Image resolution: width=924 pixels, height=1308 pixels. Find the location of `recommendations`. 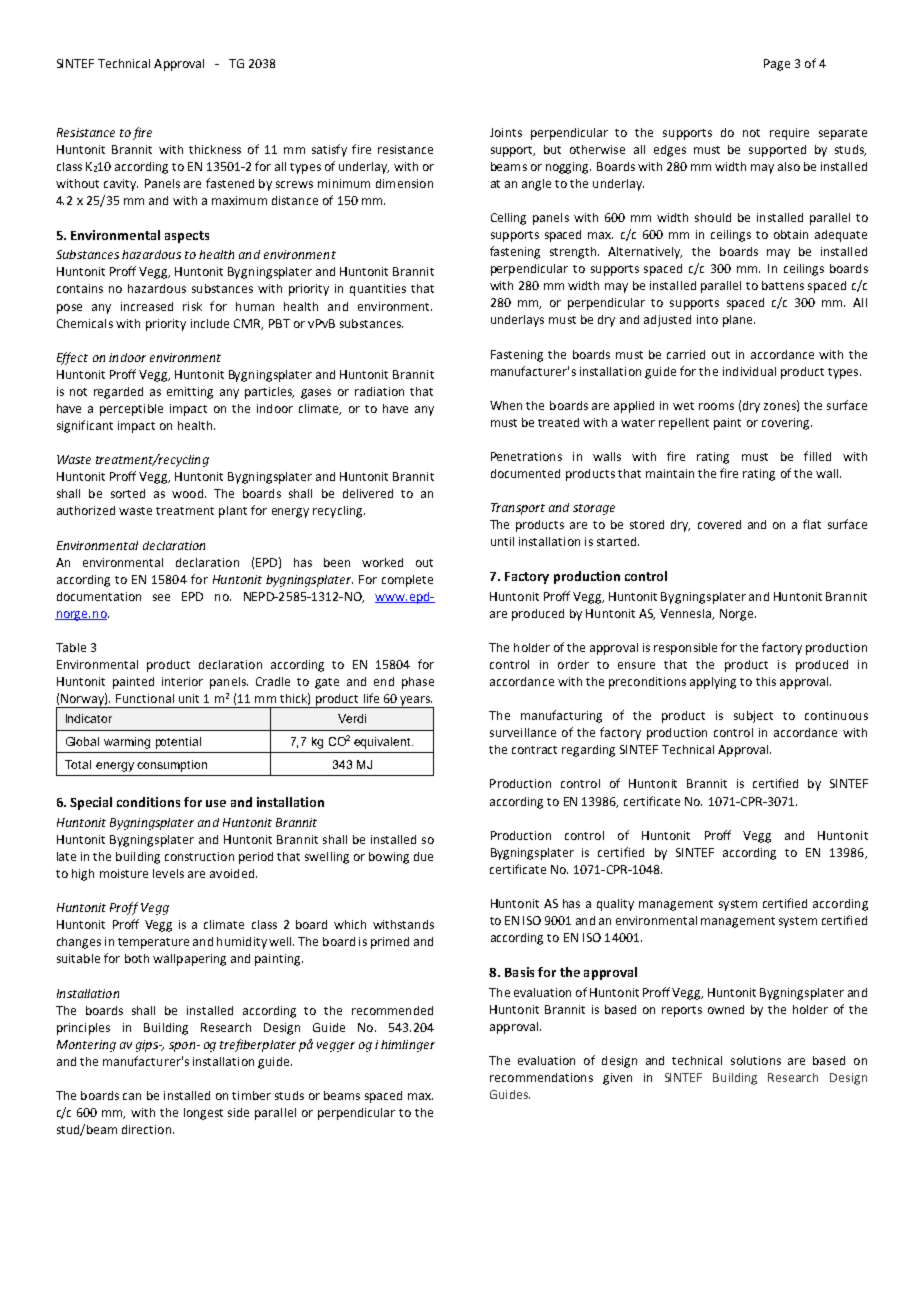

recommendations is located at coordinates (541, 1077).
